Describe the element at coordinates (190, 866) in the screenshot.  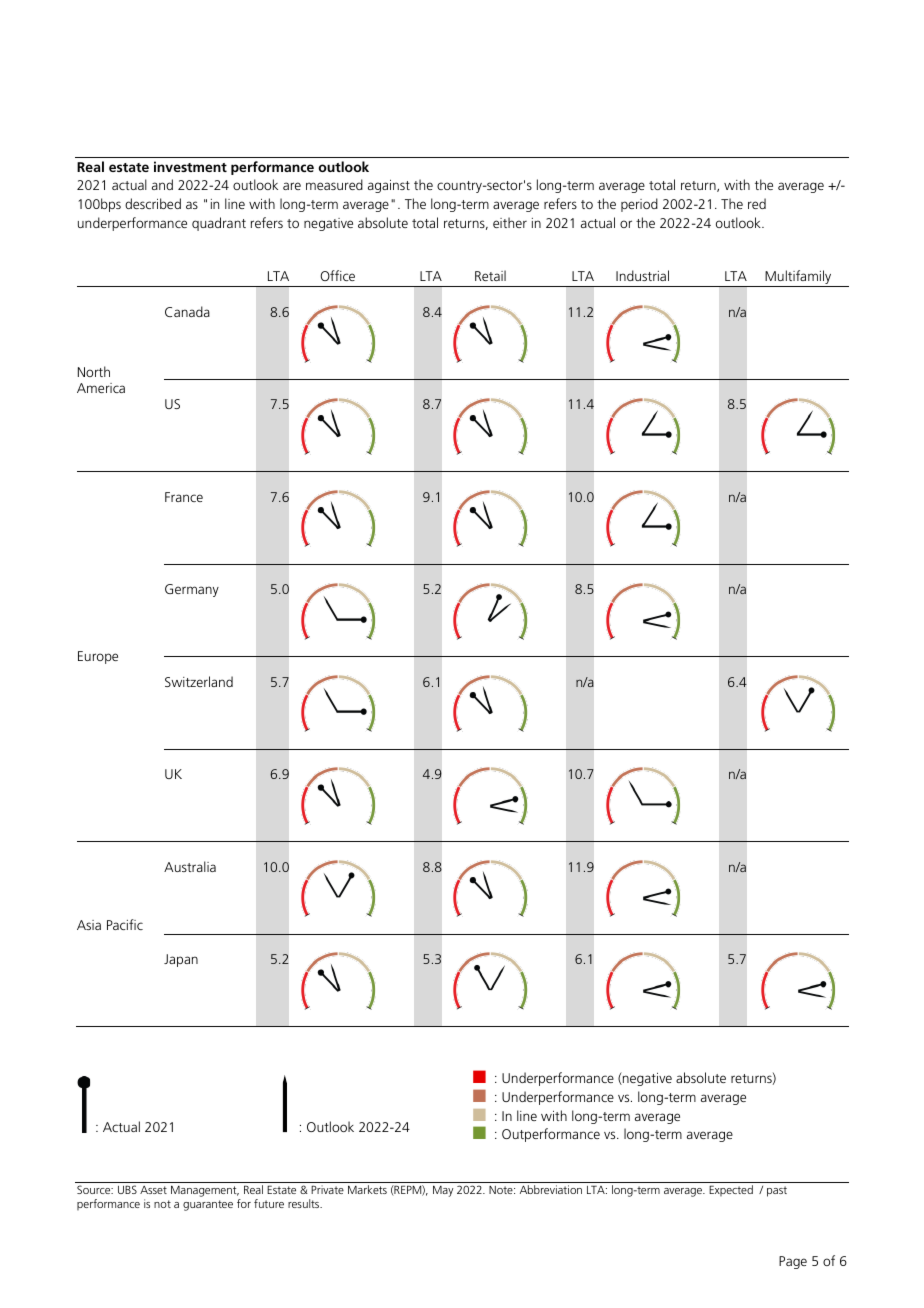
I see `Australia` at that location.
